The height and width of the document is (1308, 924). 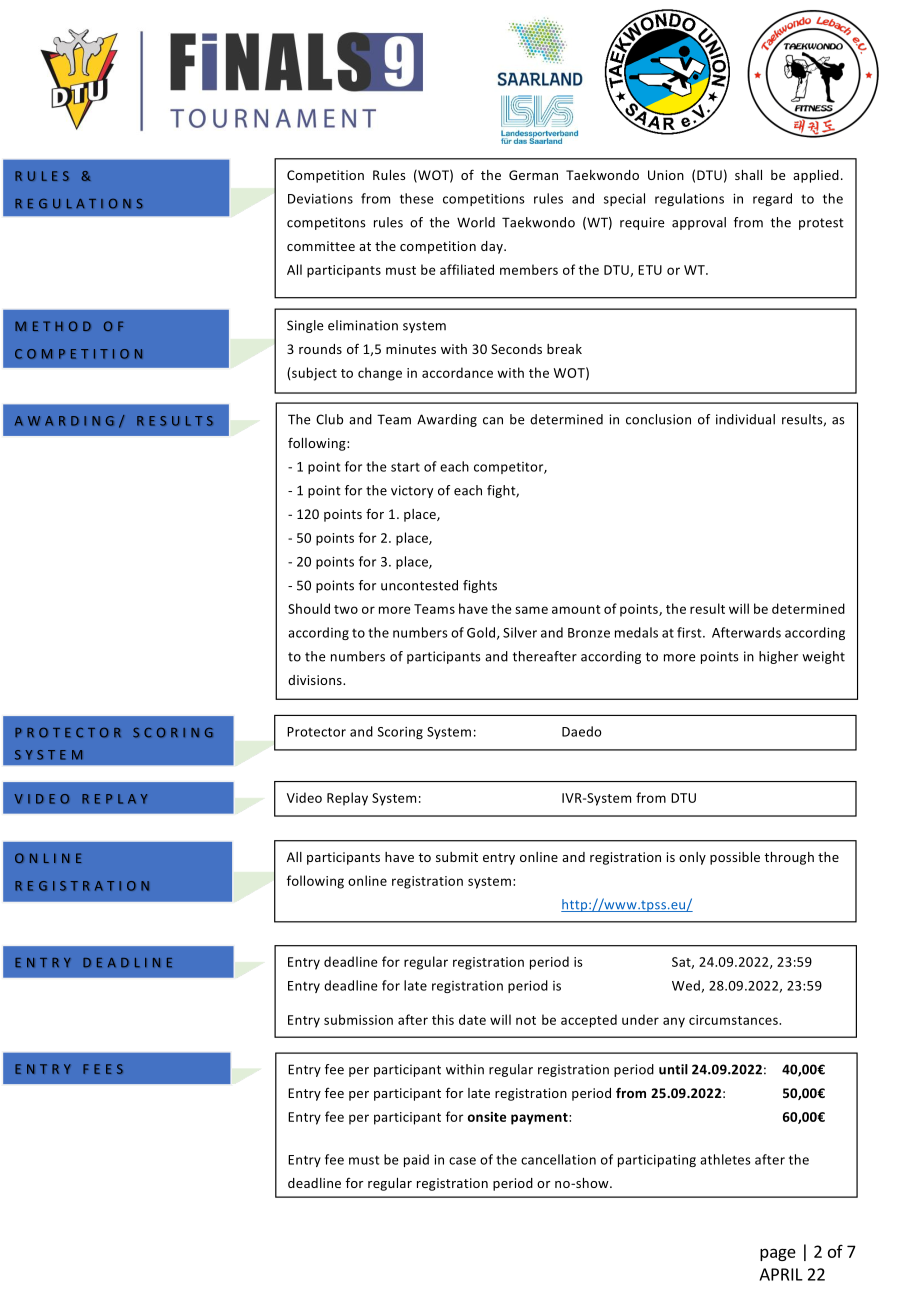 What do you see at coordinates (576, 609) in the document?
I see `amount` at bounding box center [576, 609].
